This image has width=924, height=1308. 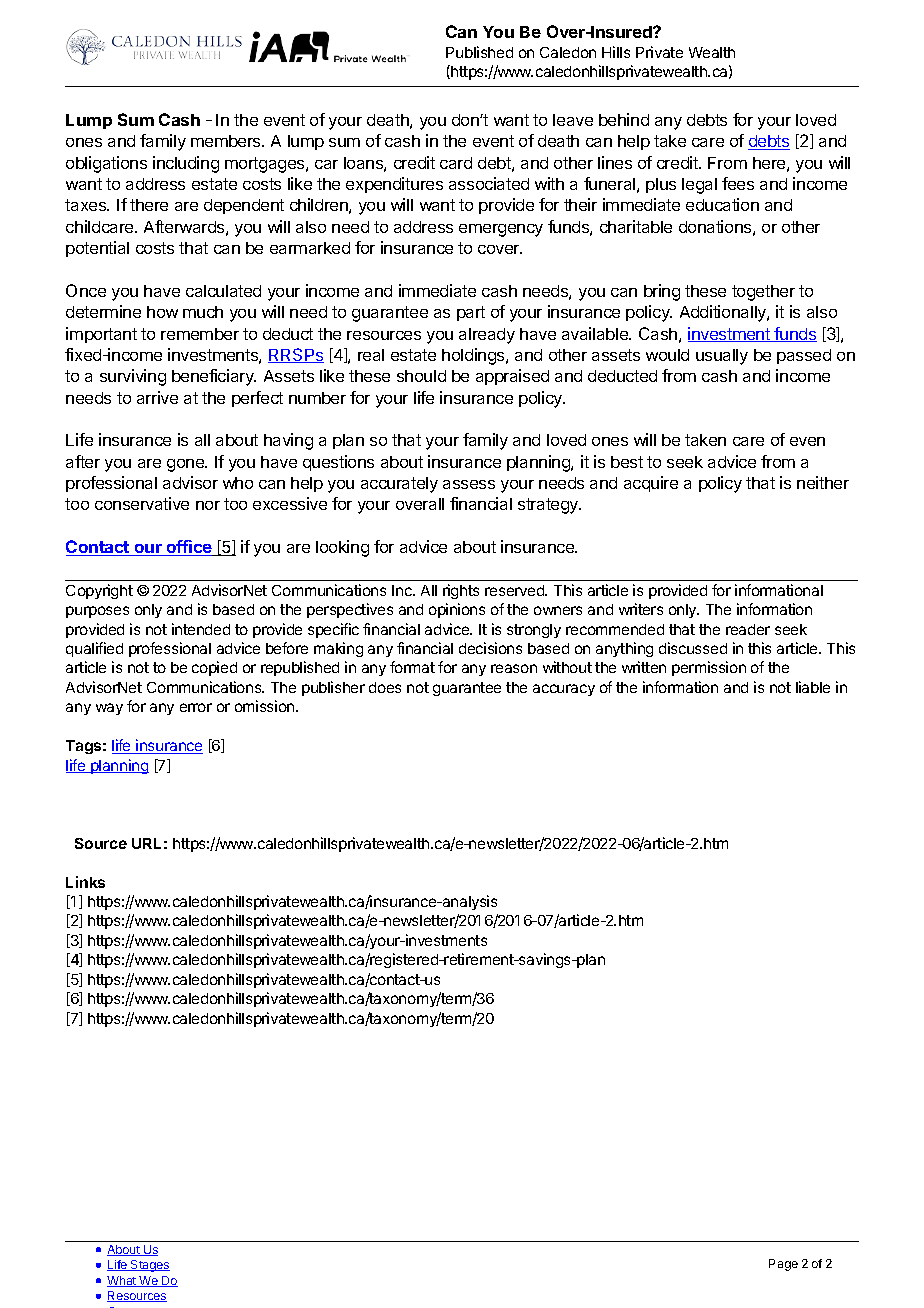 What do you see at coordinates (564, 690) in the image?
I see `accuracy` at bounding box center [564, 690].
